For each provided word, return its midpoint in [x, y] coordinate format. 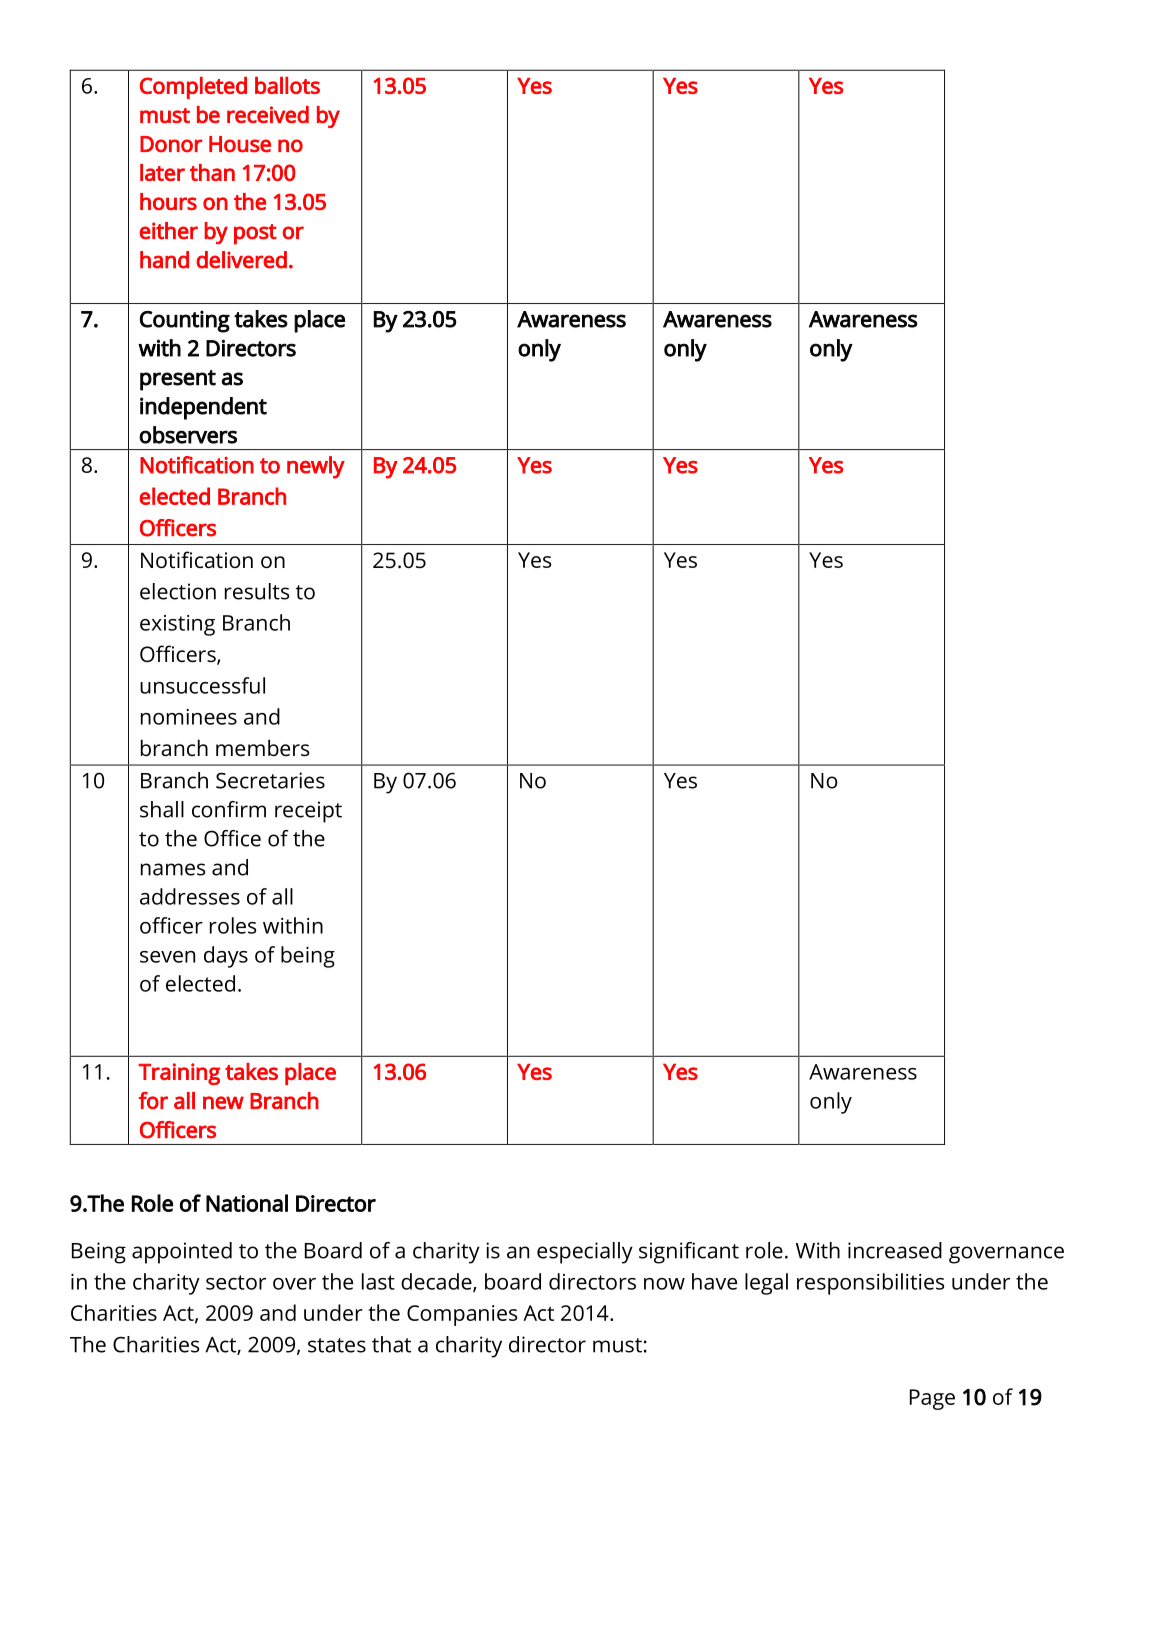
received [268, 114]
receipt [308, 812]
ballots [287, 85]
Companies [462, 1315]
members [262, 747]
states [337, 1345]
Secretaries [270, 780]
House [240, 144]
